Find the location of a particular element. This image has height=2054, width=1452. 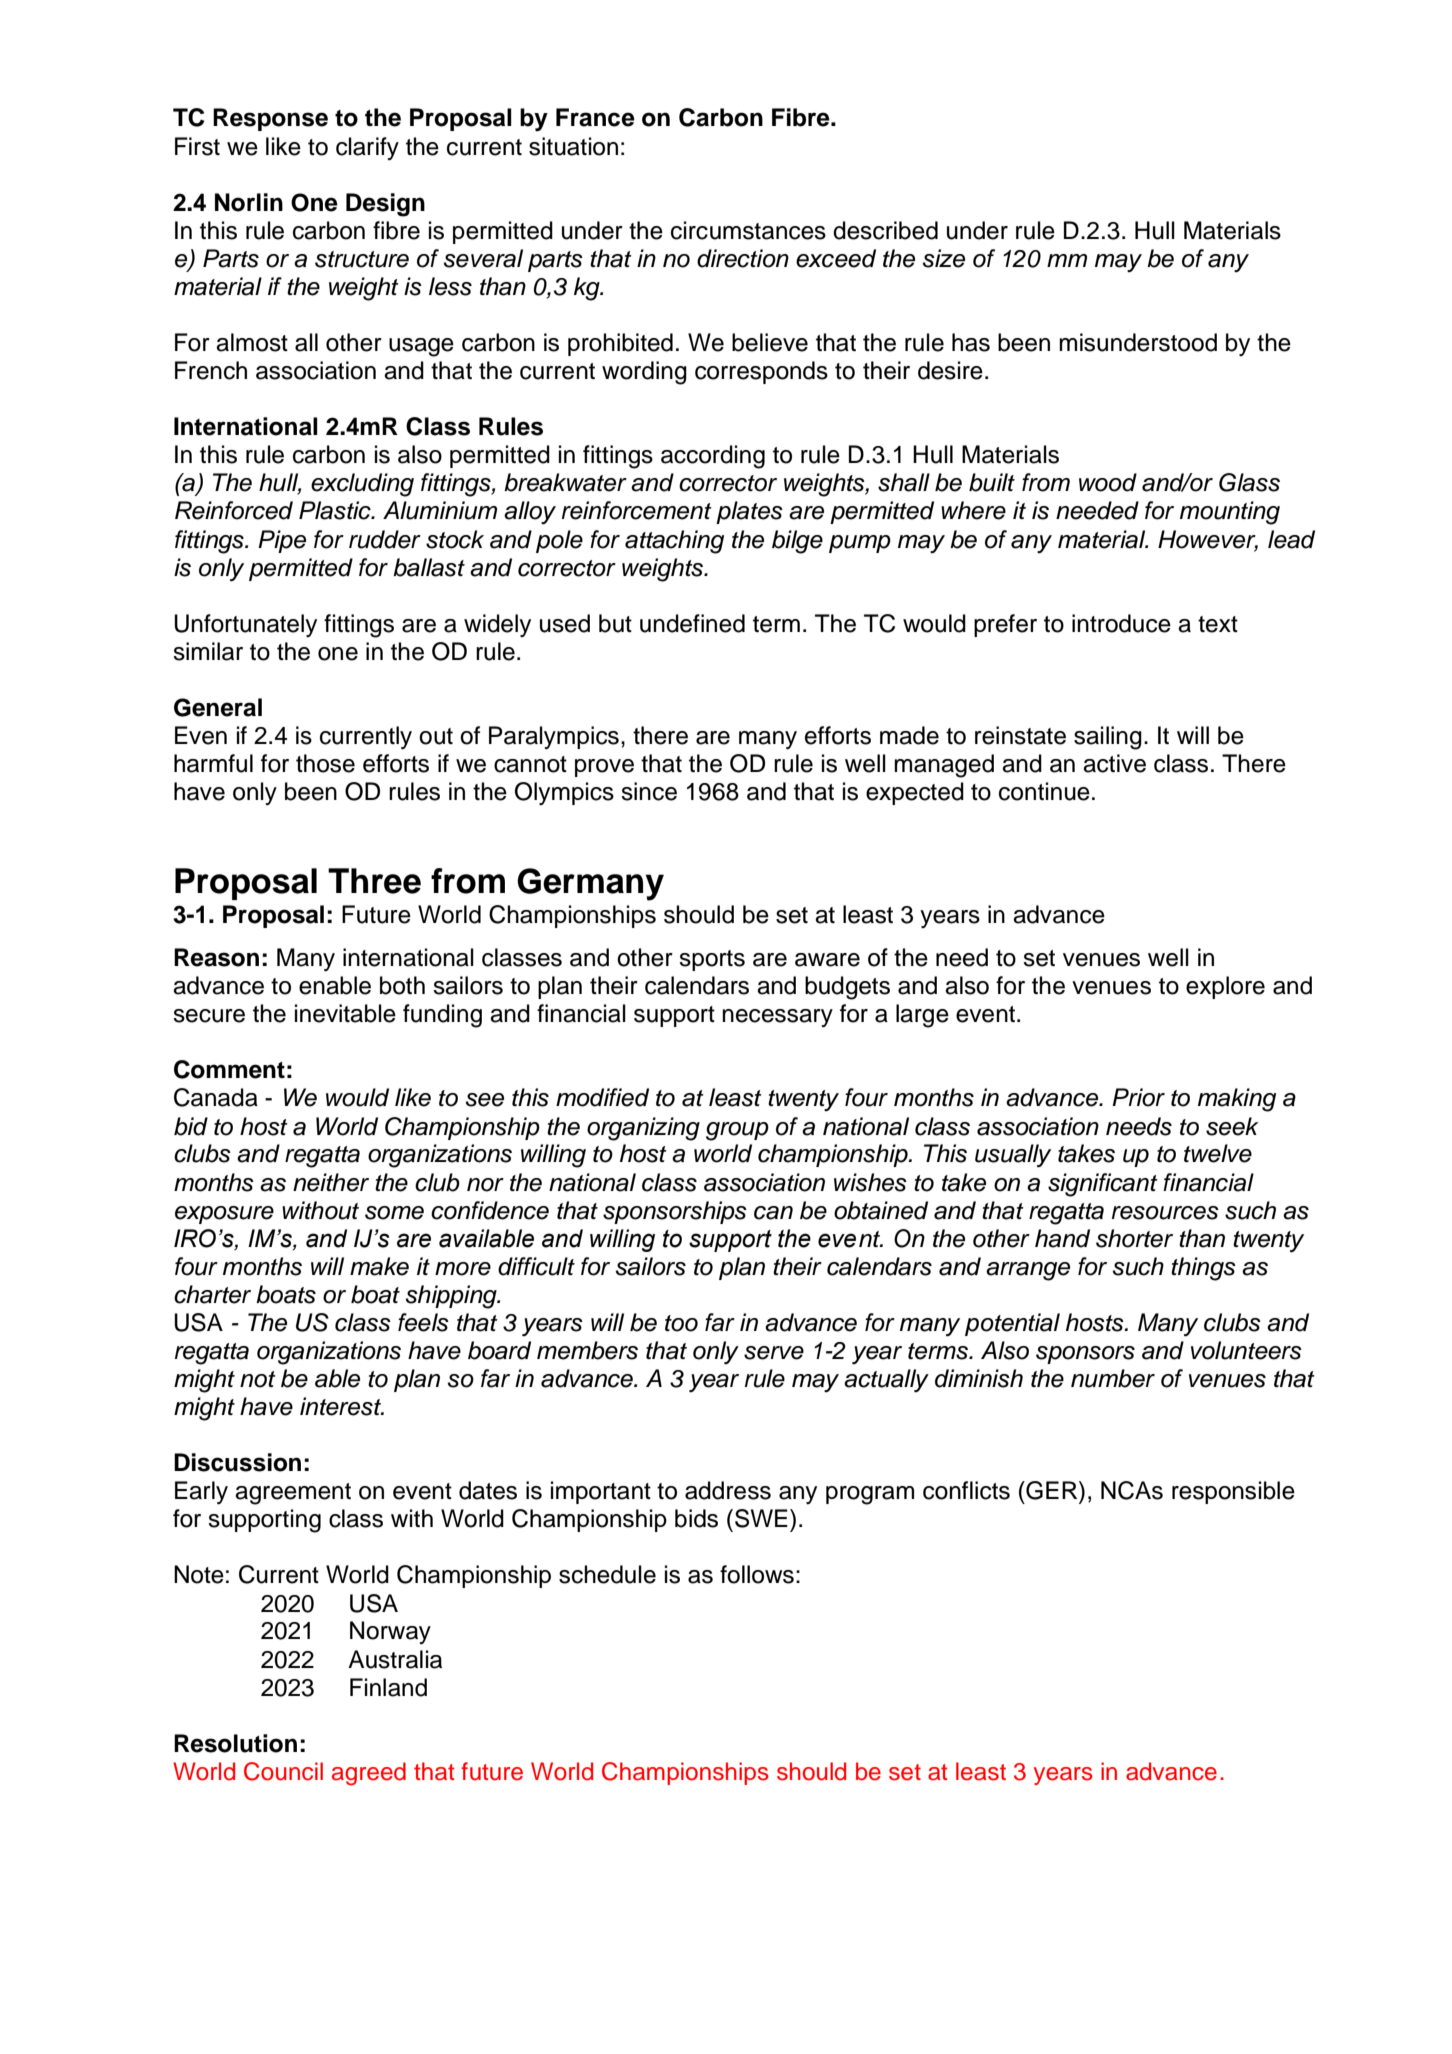

neither is located at coordinates (331, 1182).
